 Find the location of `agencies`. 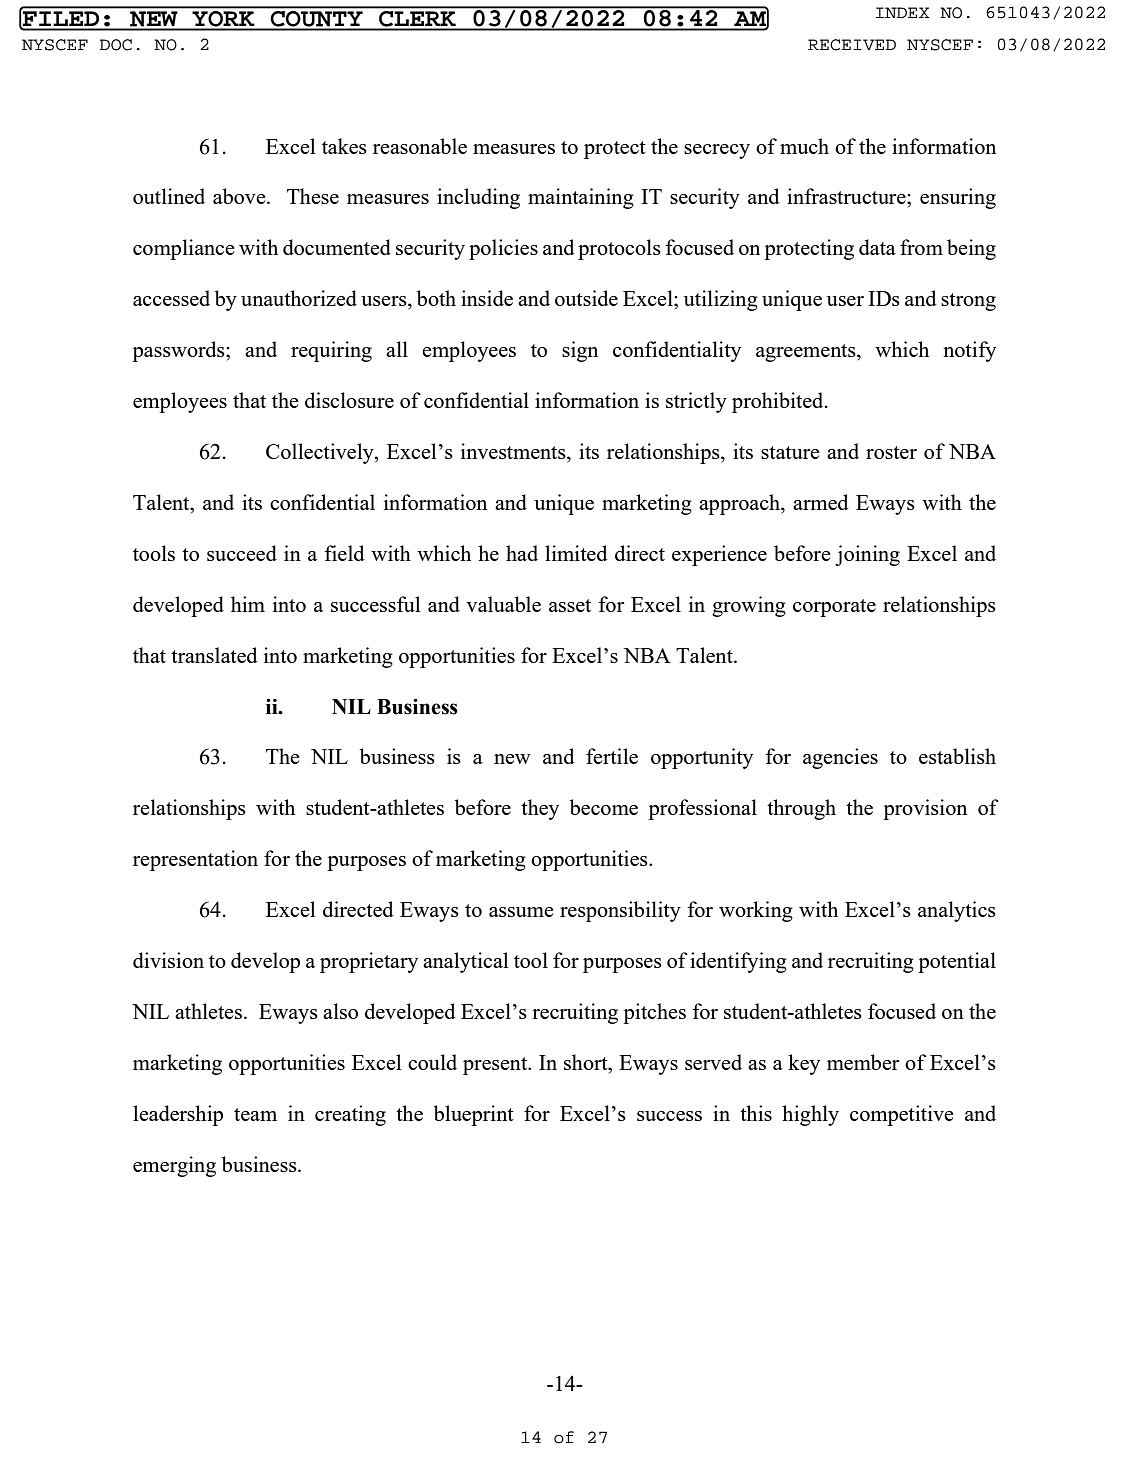

agencies is located at coordinates (840, 758).
